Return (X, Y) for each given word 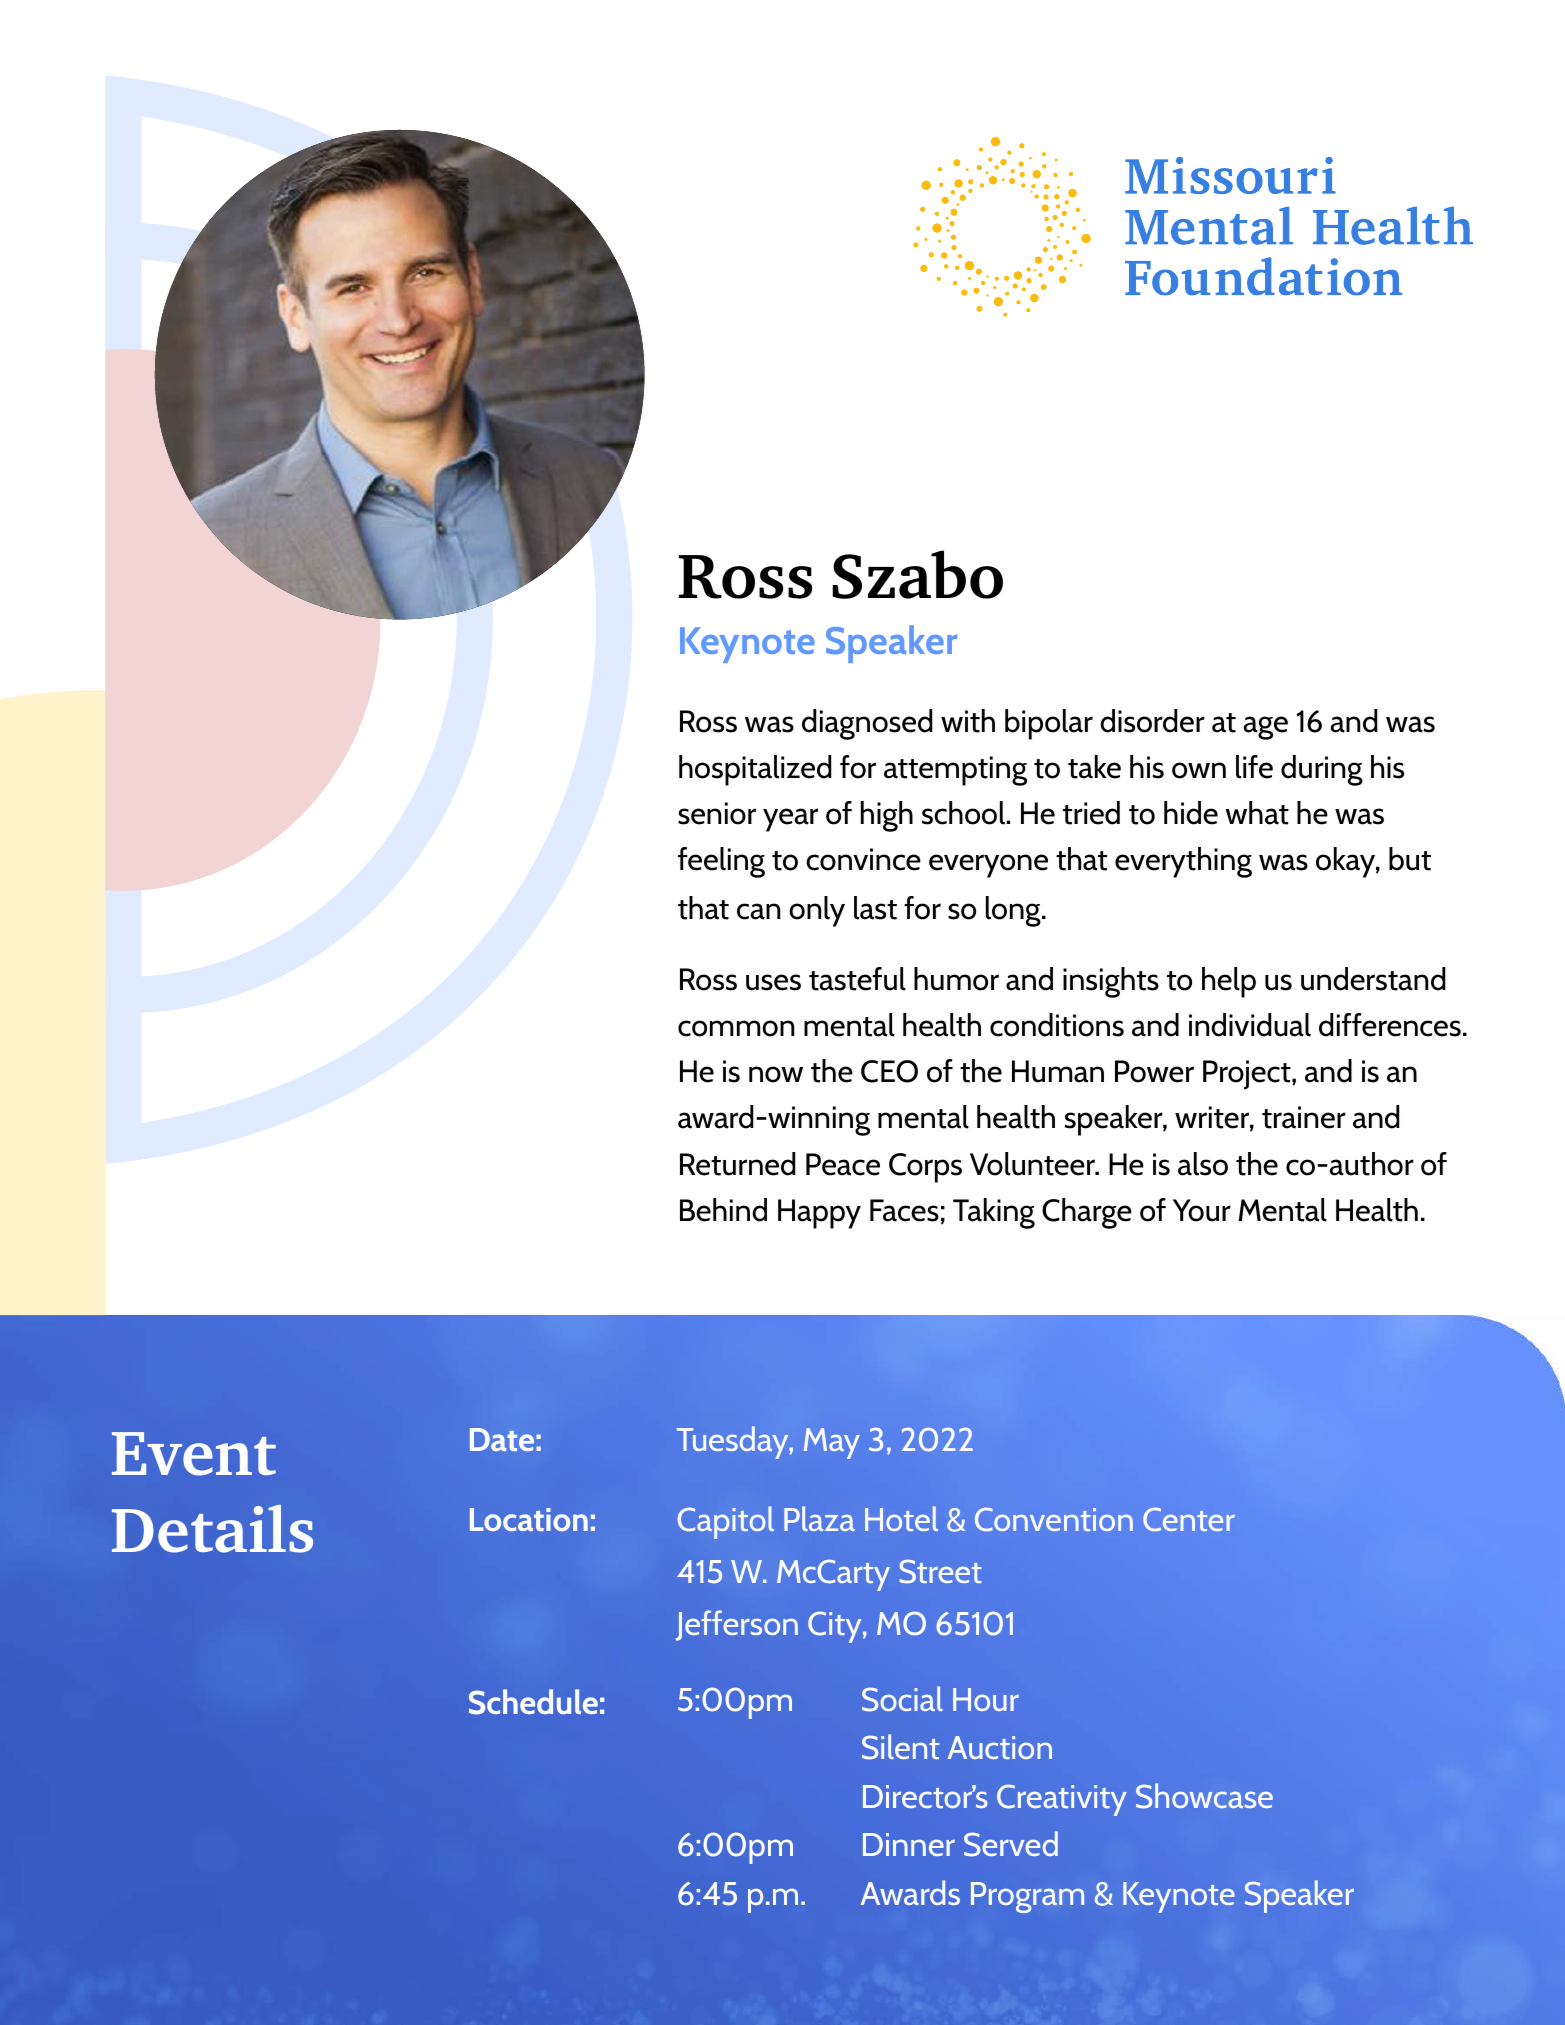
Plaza (819, 1518)
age (1265, 728)
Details (212, 1529)
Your (1202, 1210)
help (1229, 982)
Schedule (533, 1702)
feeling (721, 862)
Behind (723, 1210)
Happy (819, 1214)
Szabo (917, 574)
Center (1189, 1519)
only (817, 911)
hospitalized (755, 770)
